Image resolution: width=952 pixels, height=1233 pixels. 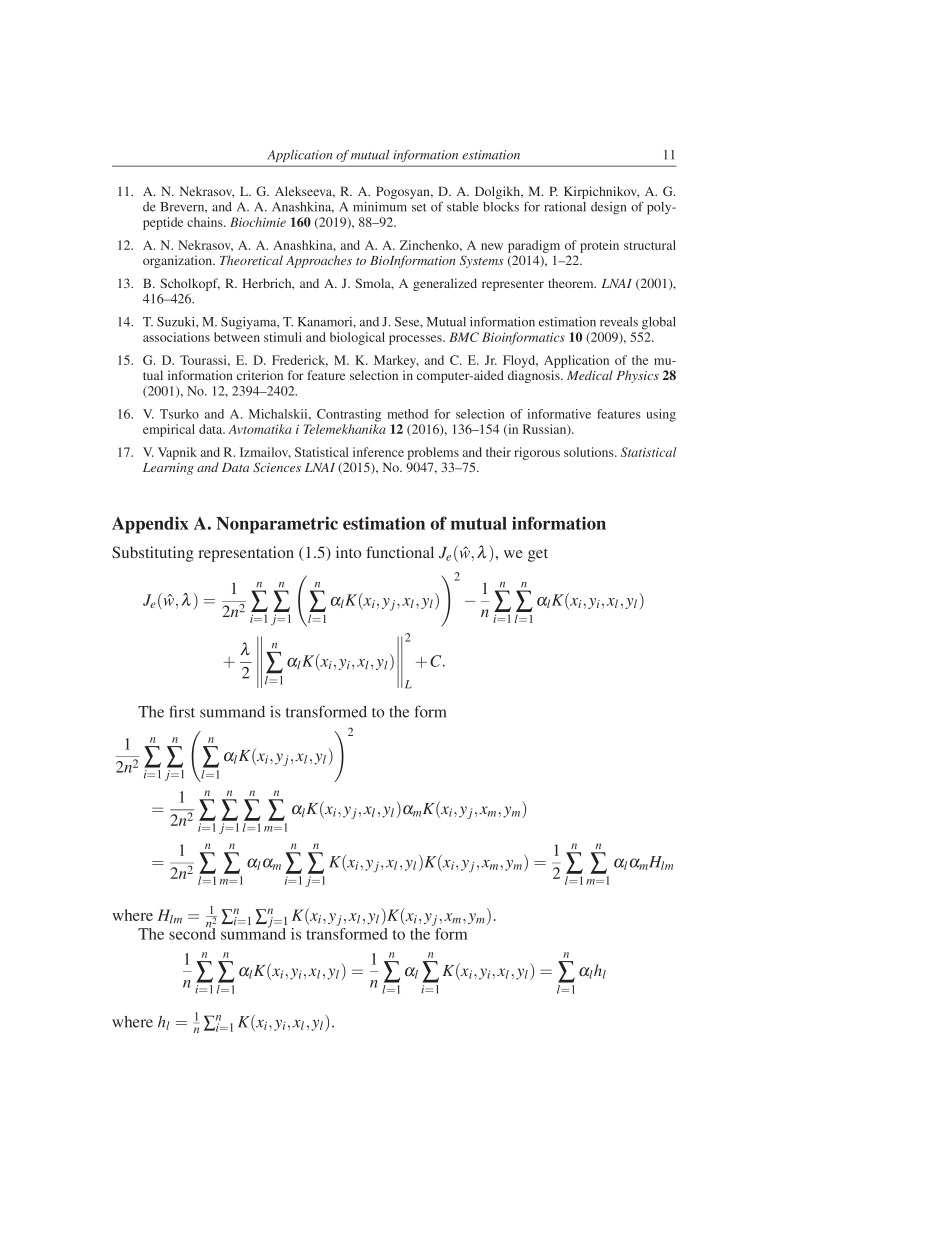 I want to click on set, so click(x=419, y=207).
